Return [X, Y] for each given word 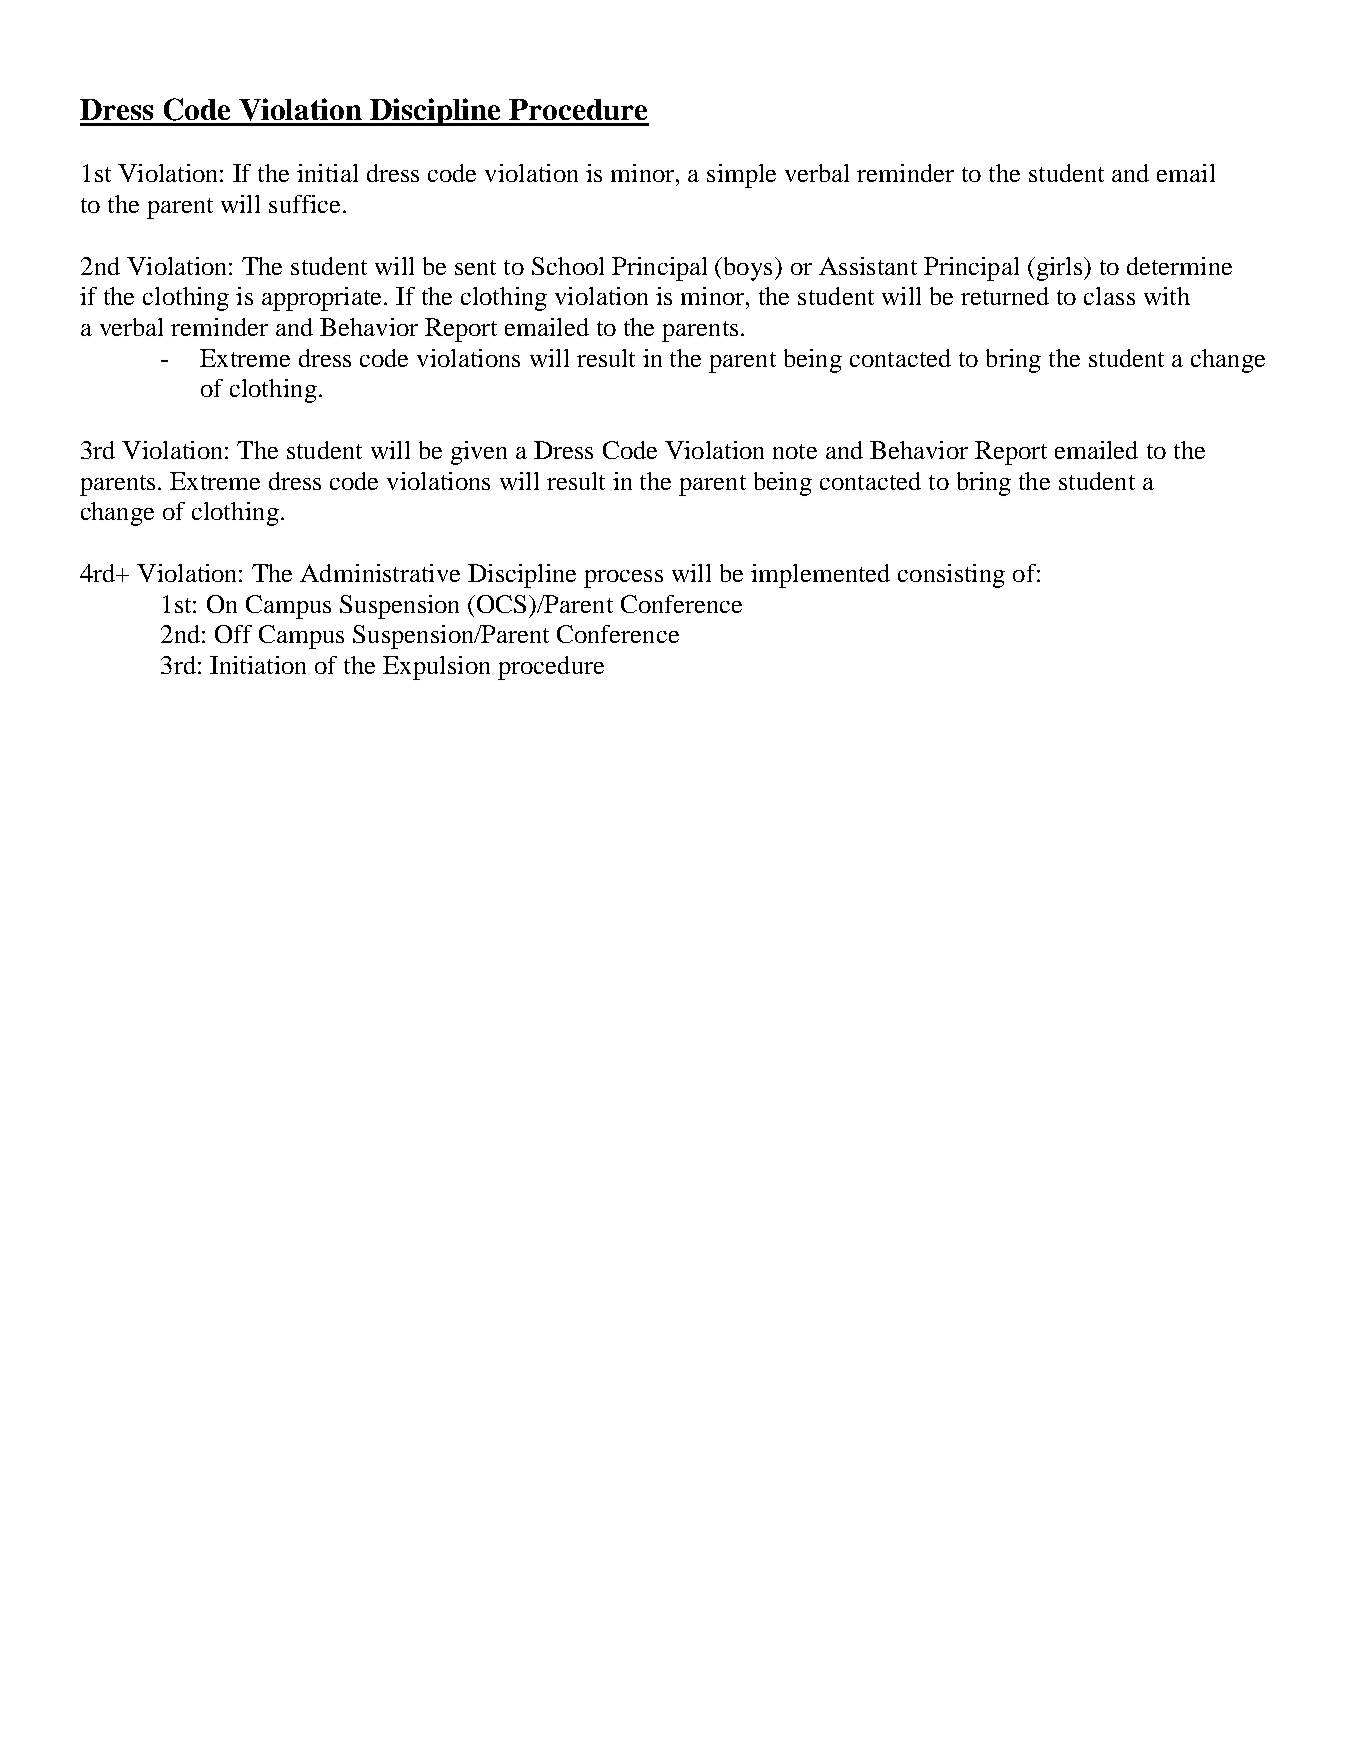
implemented [820, 576]
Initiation [258, 665]
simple [741, 176]
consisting [951, 576]
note [795, 451]
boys [750, 269]
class [1109, 296]
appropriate [323, 299]
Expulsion [436, 668]
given [479, 453]
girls [1059, 269]
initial [327, 173]
